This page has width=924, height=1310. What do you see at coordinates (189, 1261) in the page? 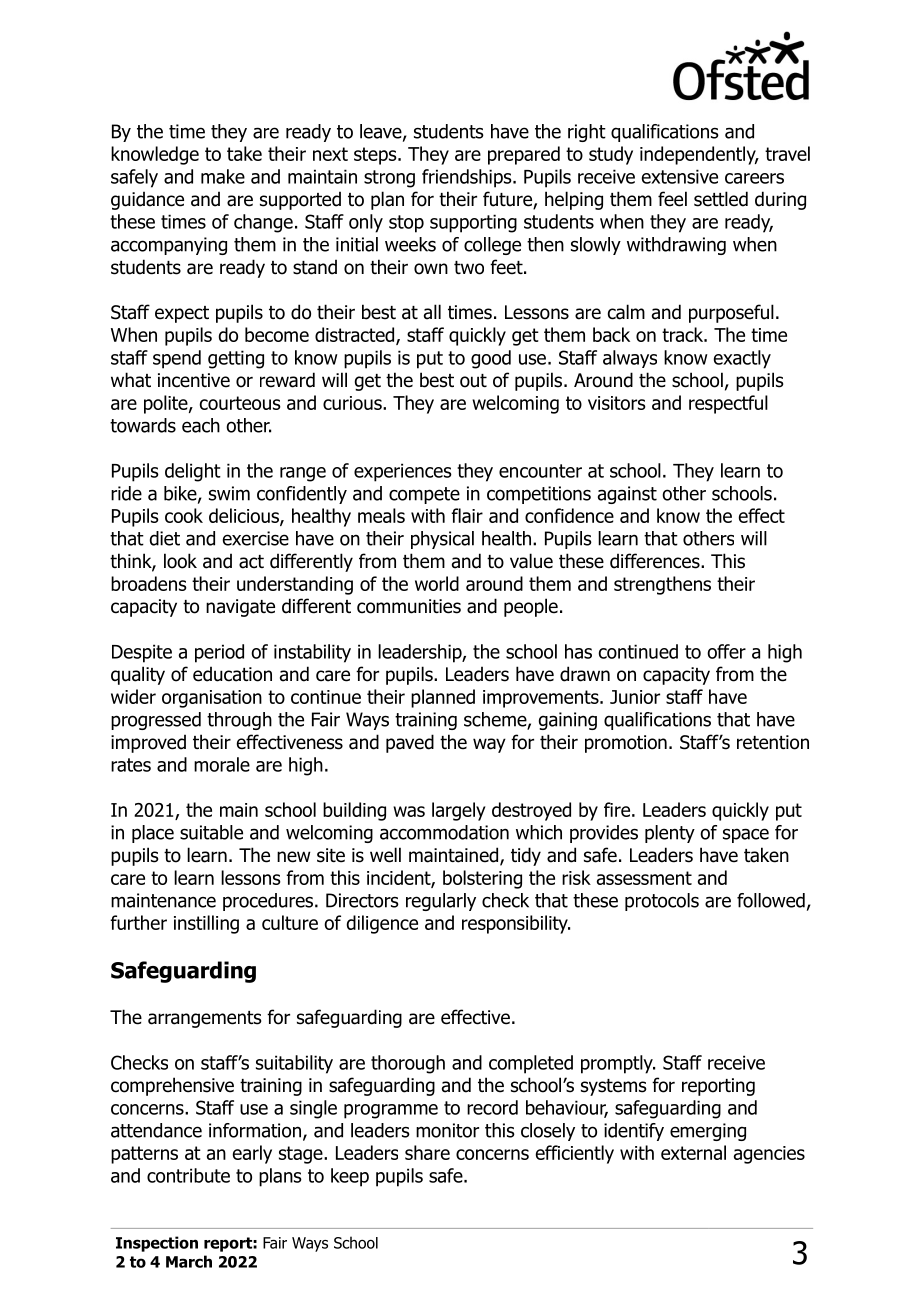
I see `March` at bounding box center [189, 1261].
